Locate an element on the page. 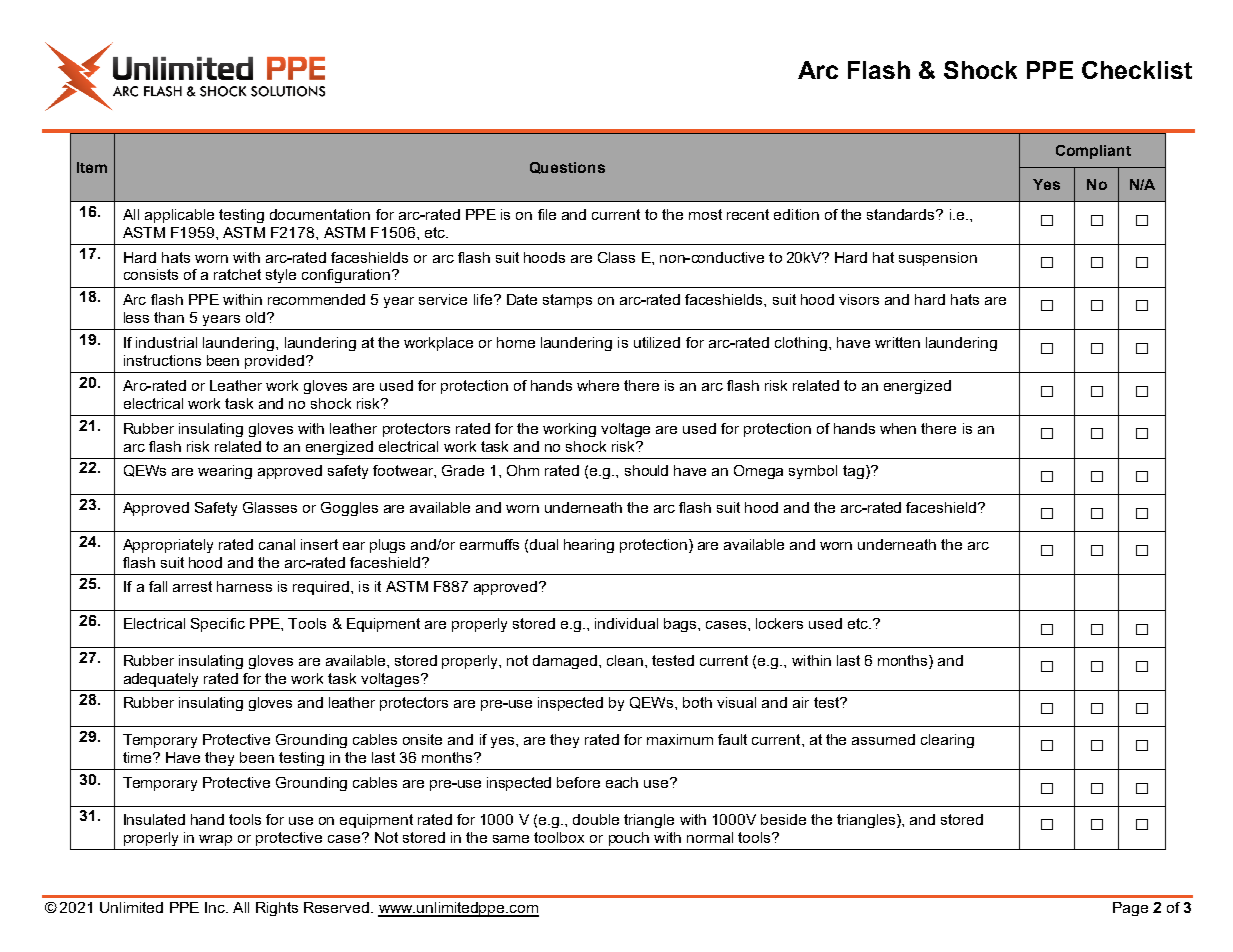  Page is located at coordinates (1130, 909).
